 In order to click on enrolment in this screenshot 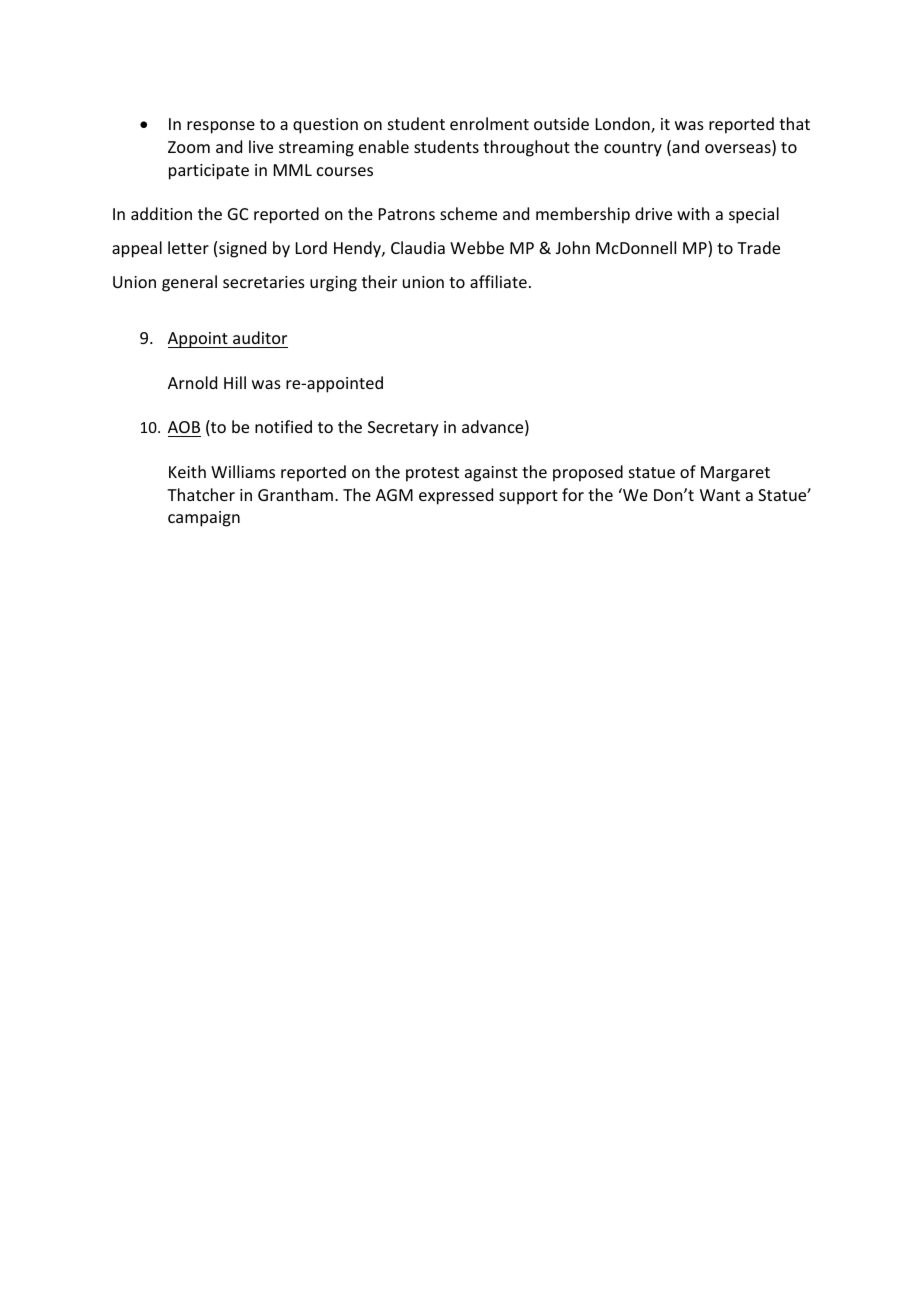, I will do `click(489, 123)`.
